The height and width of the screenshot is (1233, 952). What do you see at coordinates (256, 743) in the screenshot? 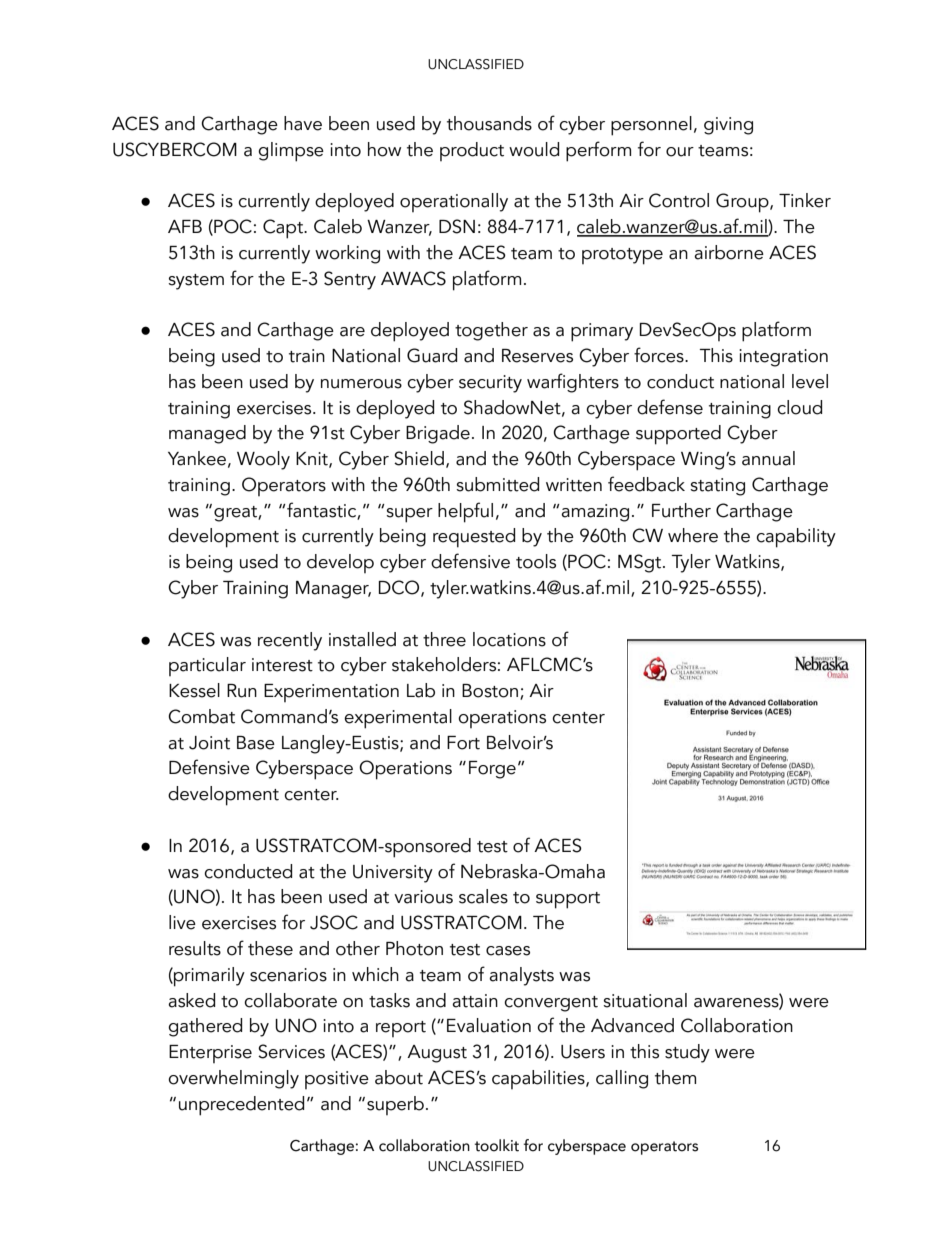
I see `Base` at bounding box center [256, 743].
